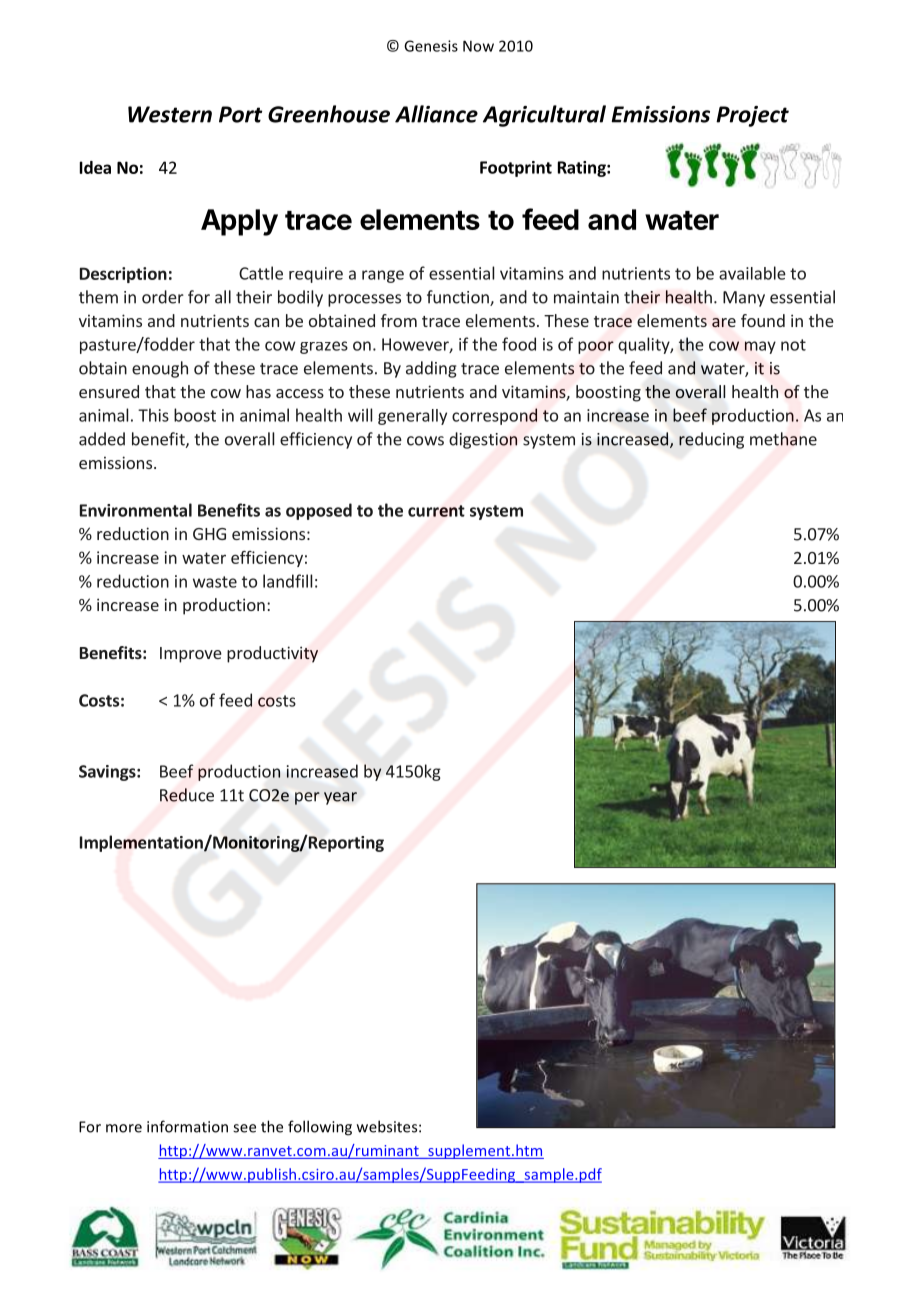 This image has height=1308, width=924. Describe the element at coordinates (752, 116) in the image. I see `Project` at that location.
